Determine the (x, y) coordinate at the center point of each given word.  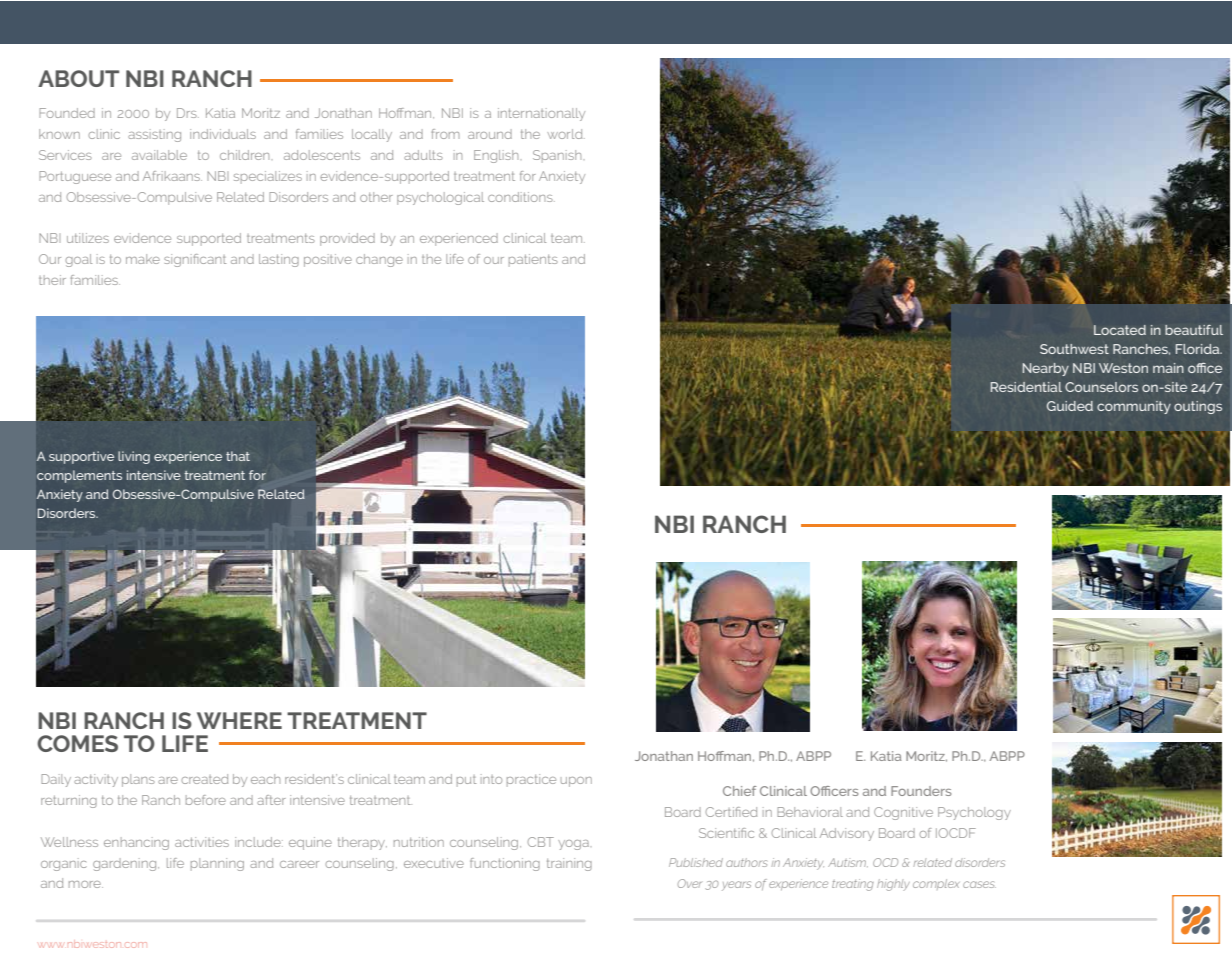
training (569, 864)
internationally (541, 114)
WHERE (239, 720)
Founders (921, 791)
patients (533, 260)
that (238, 456)
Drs (188, 113)
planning (217, 864)
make (143, 259)
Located (1120, 330)
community (1134, 407)
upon (576, 782)
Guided (1070, 406)
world (566, 134)
